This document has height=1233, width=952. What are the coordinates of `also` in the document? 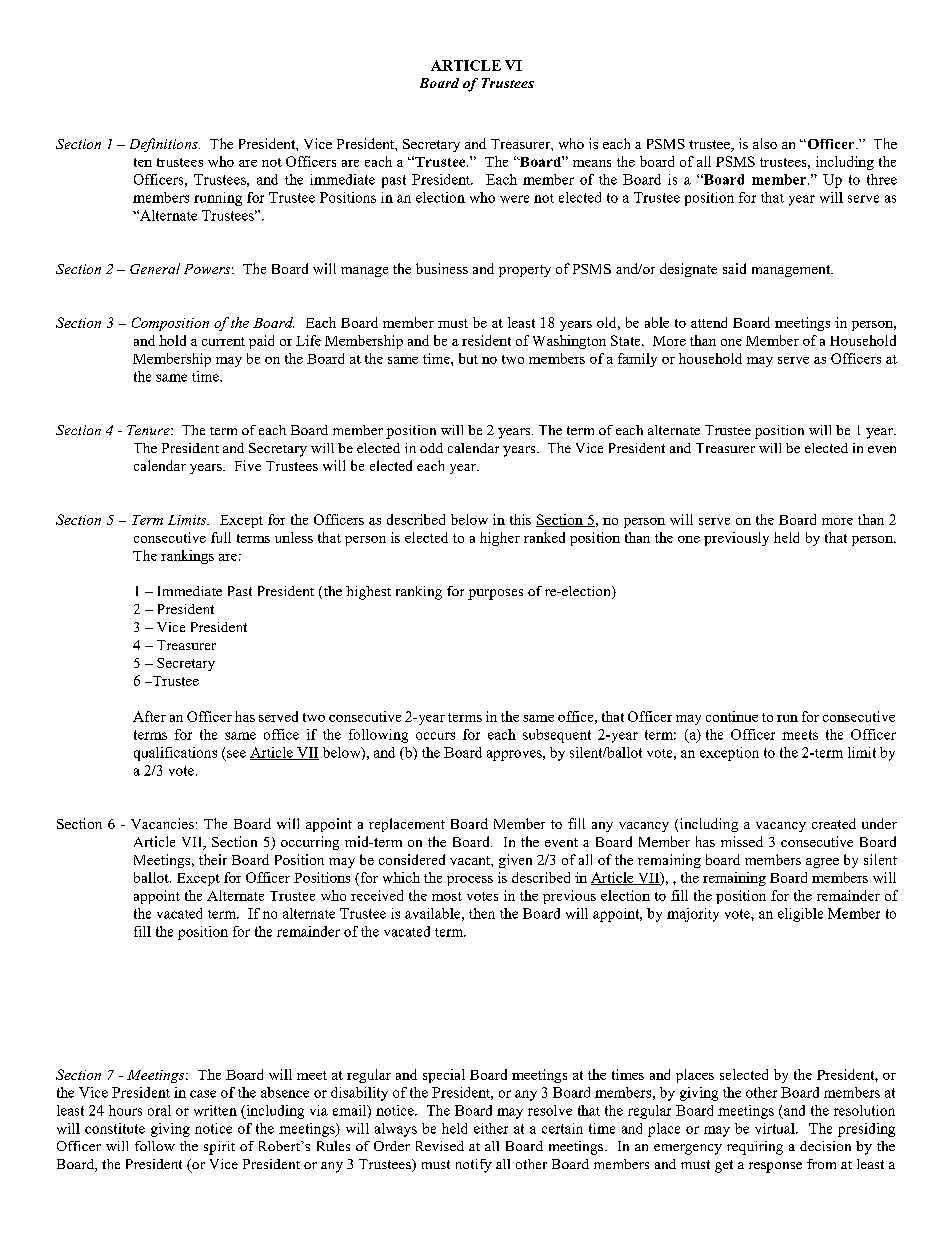 It's located at (765, 143).
